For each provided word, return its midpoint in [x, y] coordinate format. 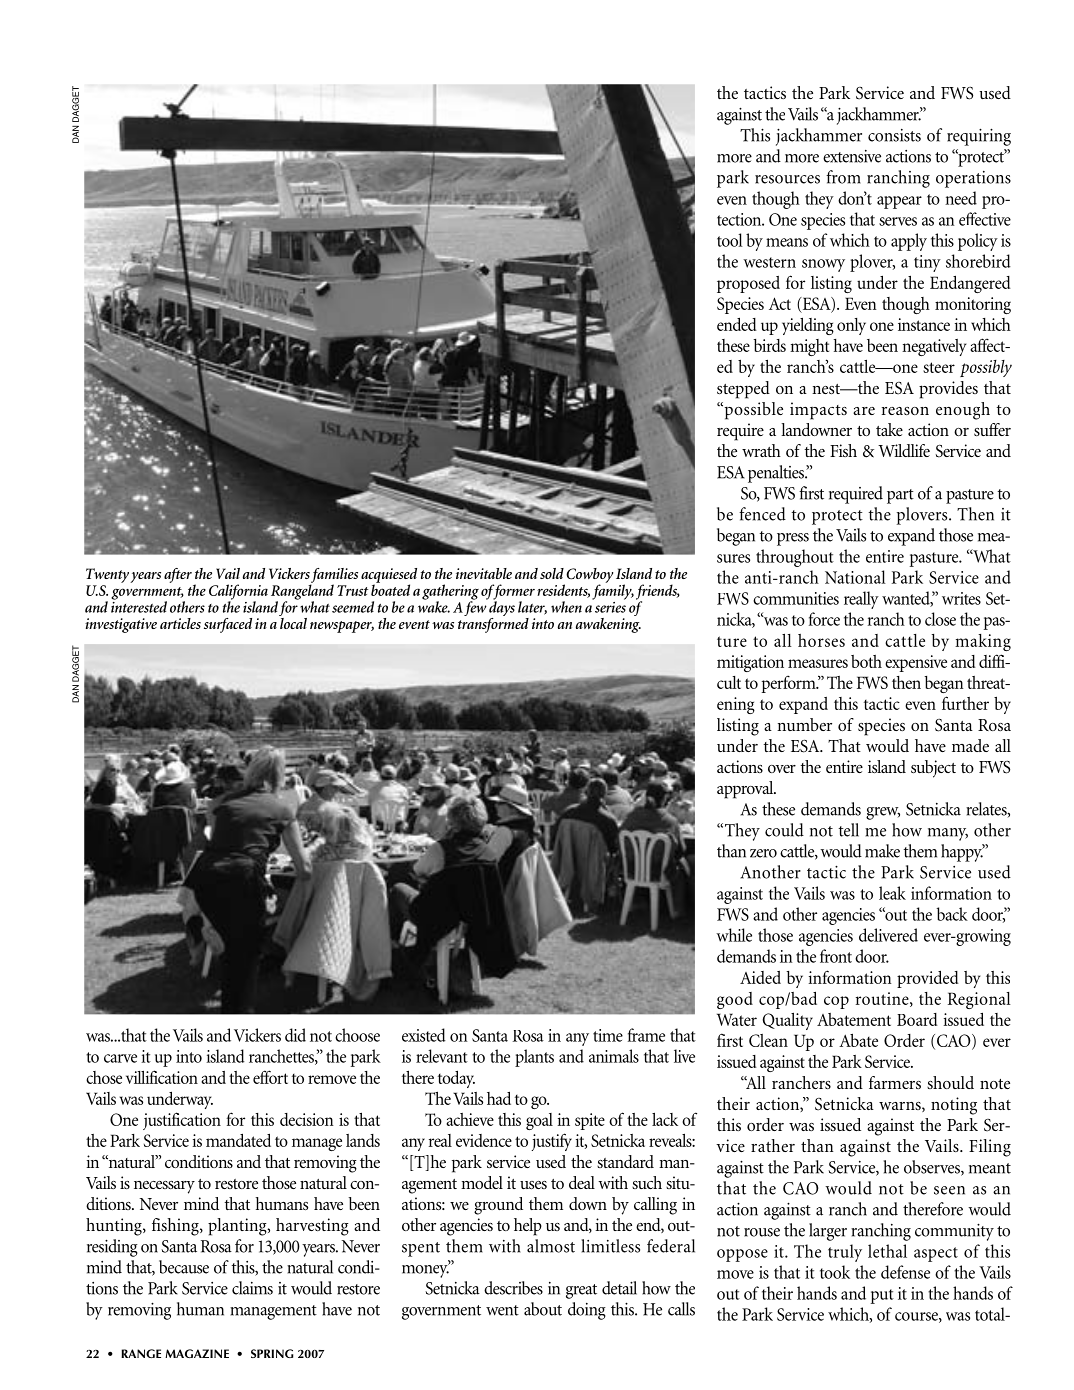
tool [730, 240]
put [882, 1296]
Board [917, 1019]
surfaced [228, 625]
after [178, 575]
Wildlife [904, 450]
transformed [493, 624]
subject [933, 769]
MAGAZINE [197, 1353]
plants [534, 1058]
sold [552, 573]
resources [787, 179]
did [295, 1035]
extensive [852, 156]
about [543, 1309]
